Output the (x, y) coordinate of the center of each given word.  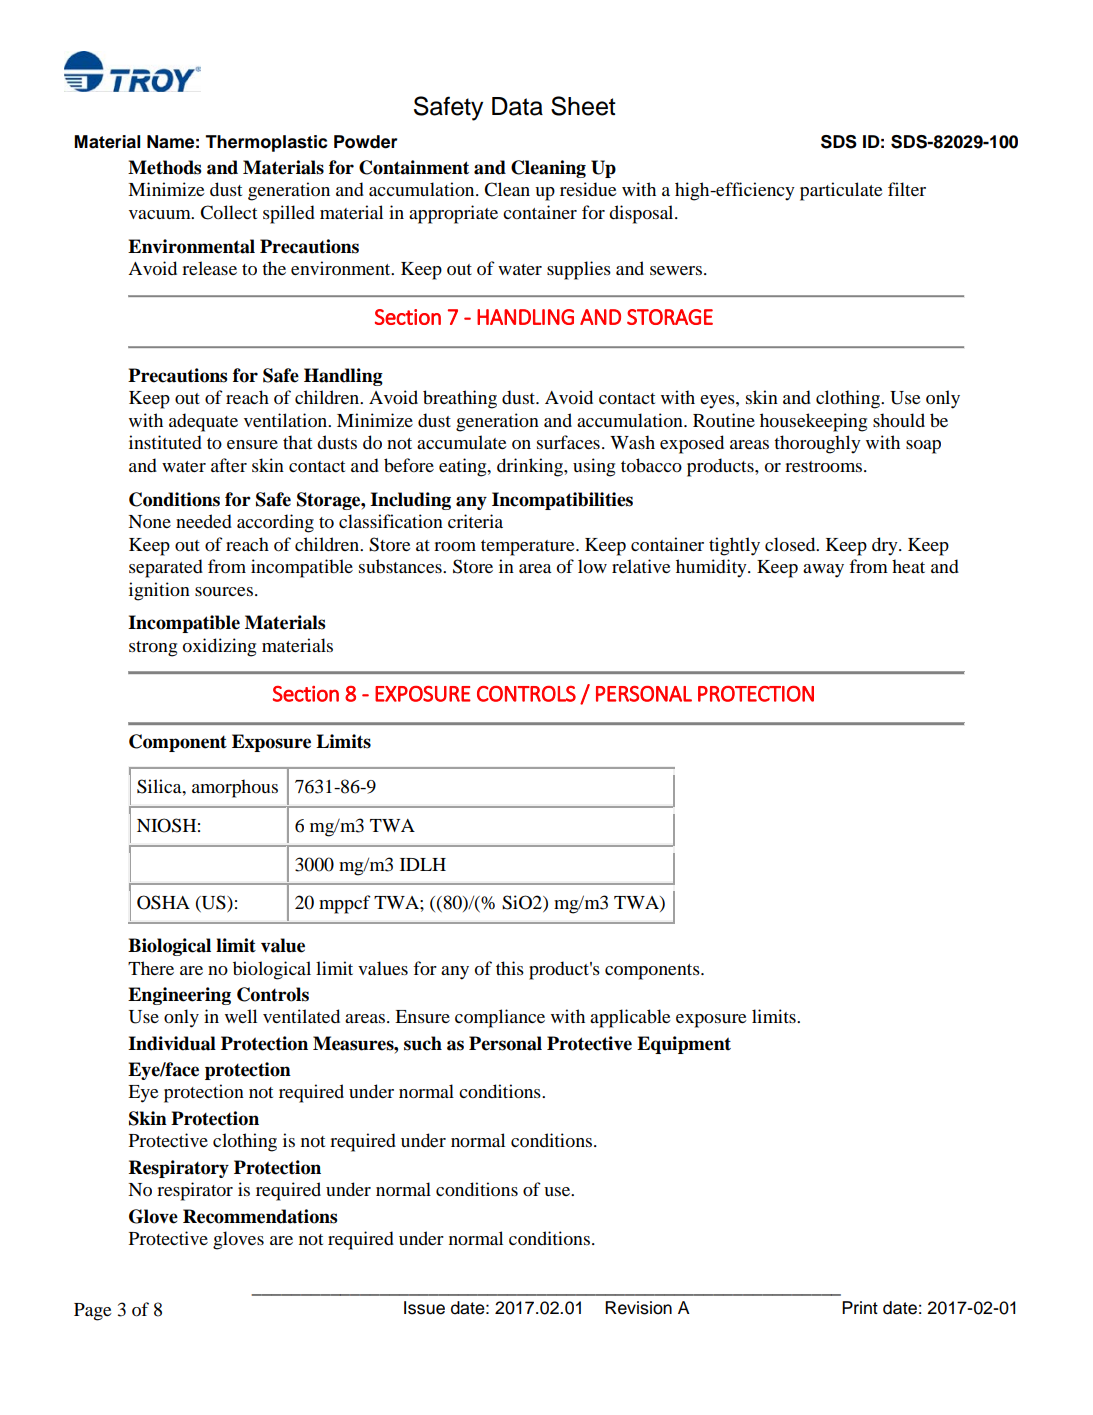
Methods (165, 167)
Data (517, 106)
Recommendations (260, 1216)
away (823, 571)
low (592, 566)
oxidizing (219, 647)
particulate (841, 191)
